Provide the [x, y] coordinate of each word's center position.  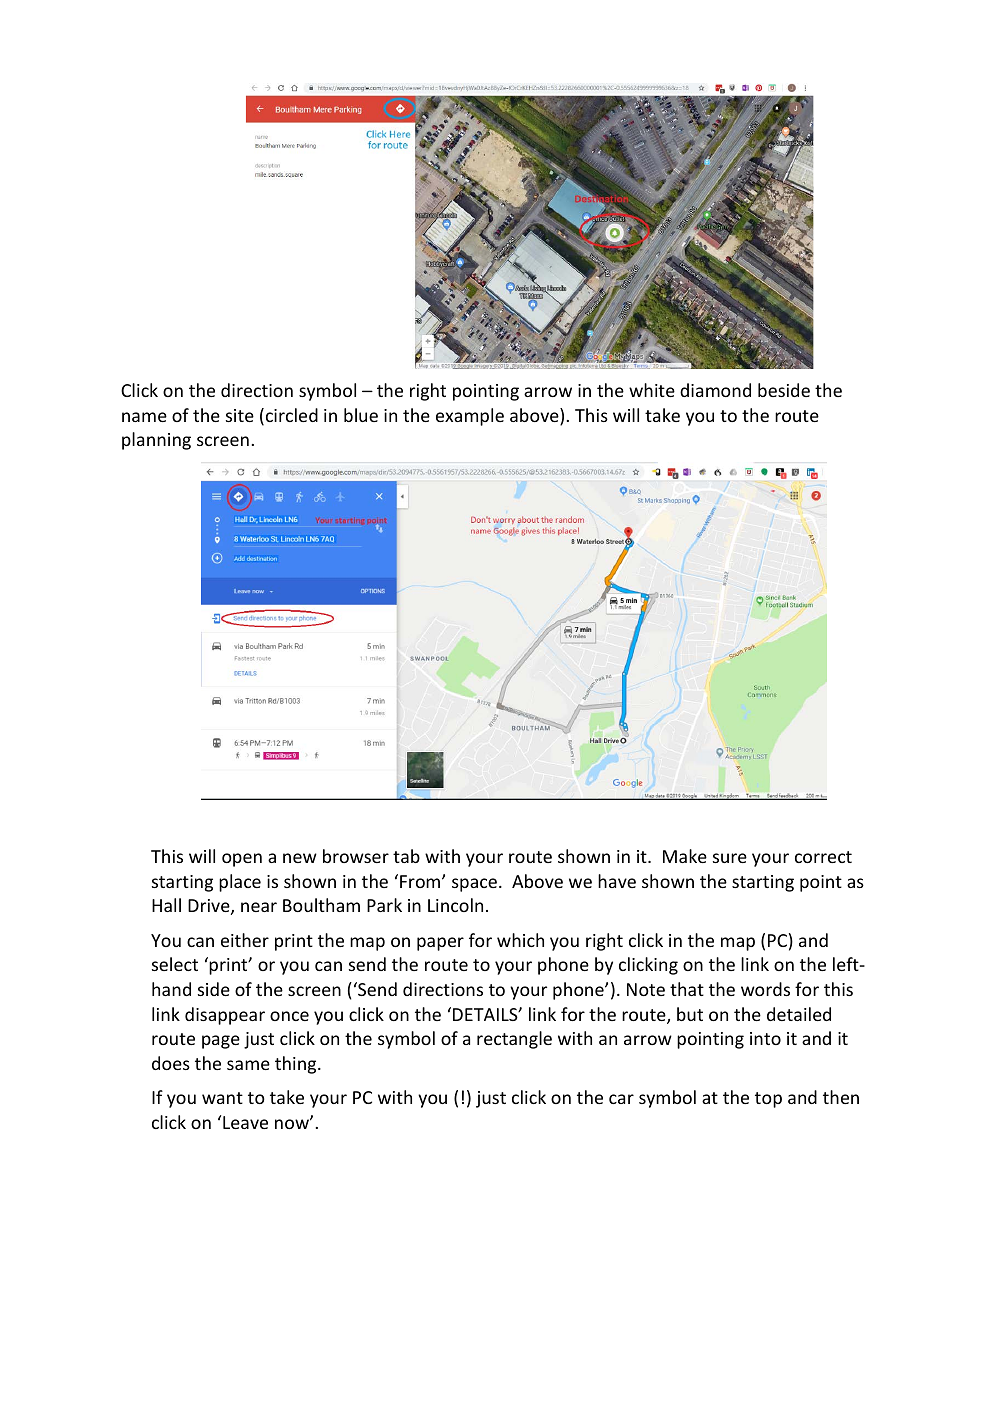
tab [406, 856]
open [242, 860]
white [652, 390]
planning [156, 441]
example [470, 417]
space [474, 885]
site [240, 415]
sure [730, 858]
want [222, 1098]
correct [823, 857]
